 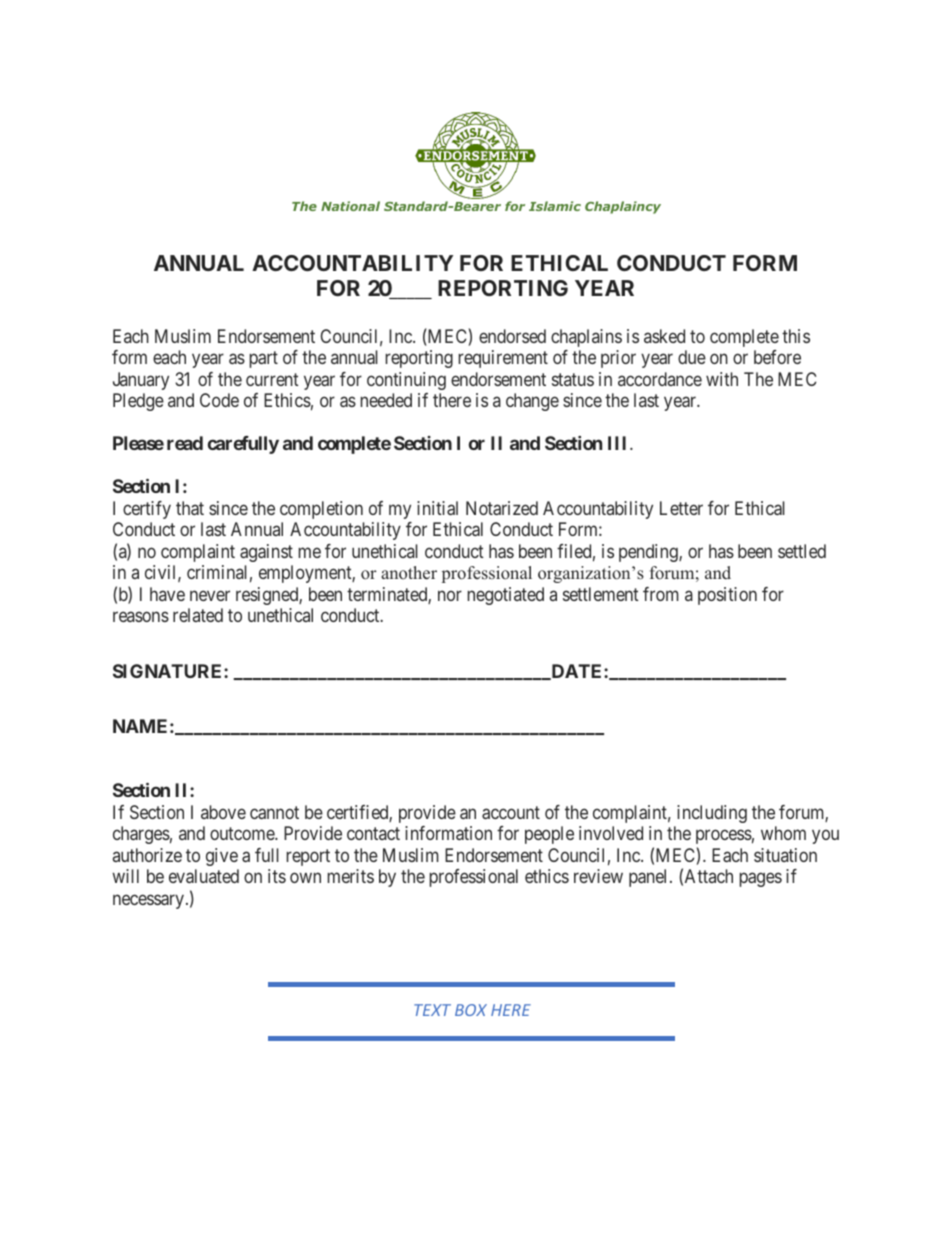 I want to click on Chaplaincy, so click(x=623, y=207).
